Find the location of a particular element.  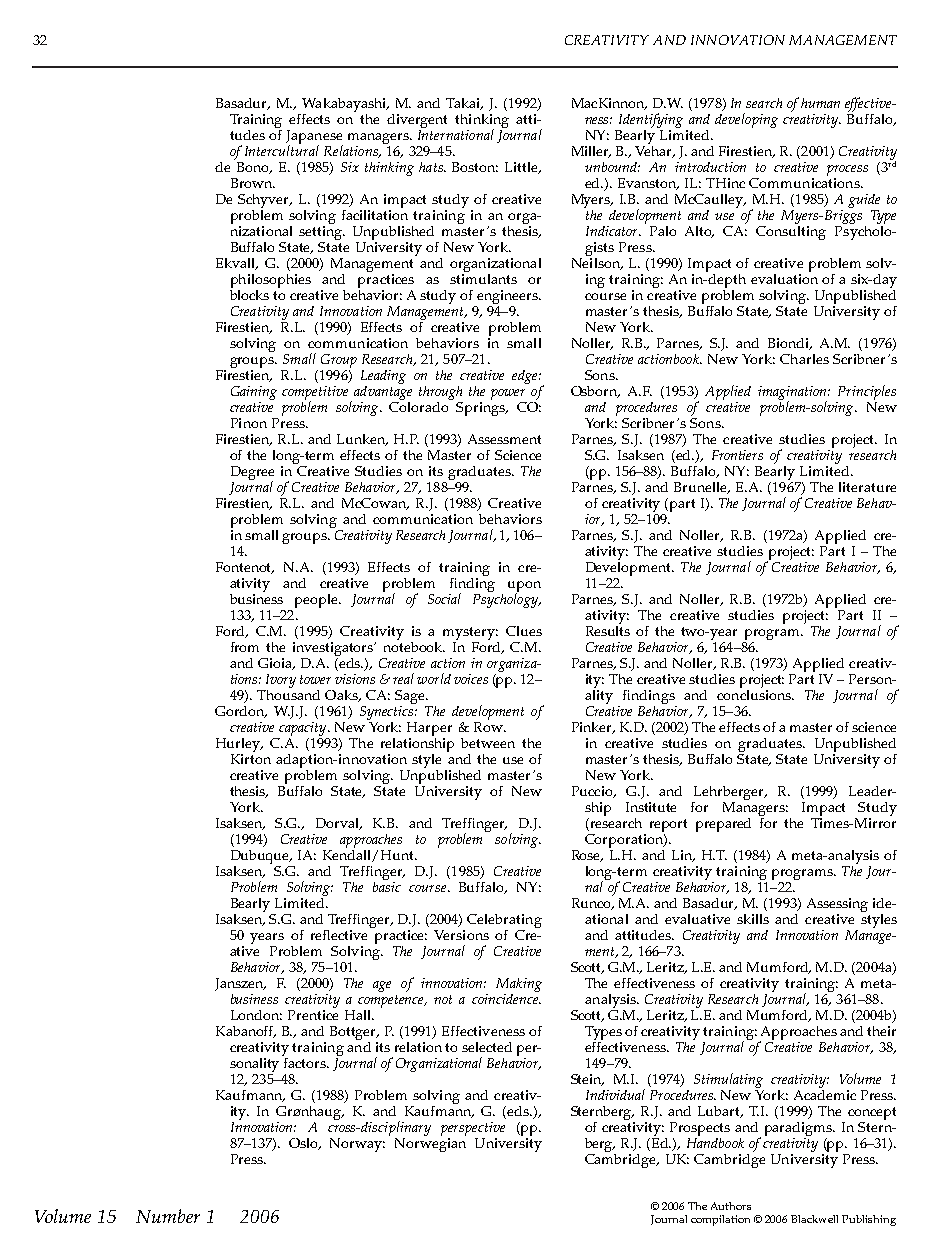

edge is located at coordinates (526, 377).
